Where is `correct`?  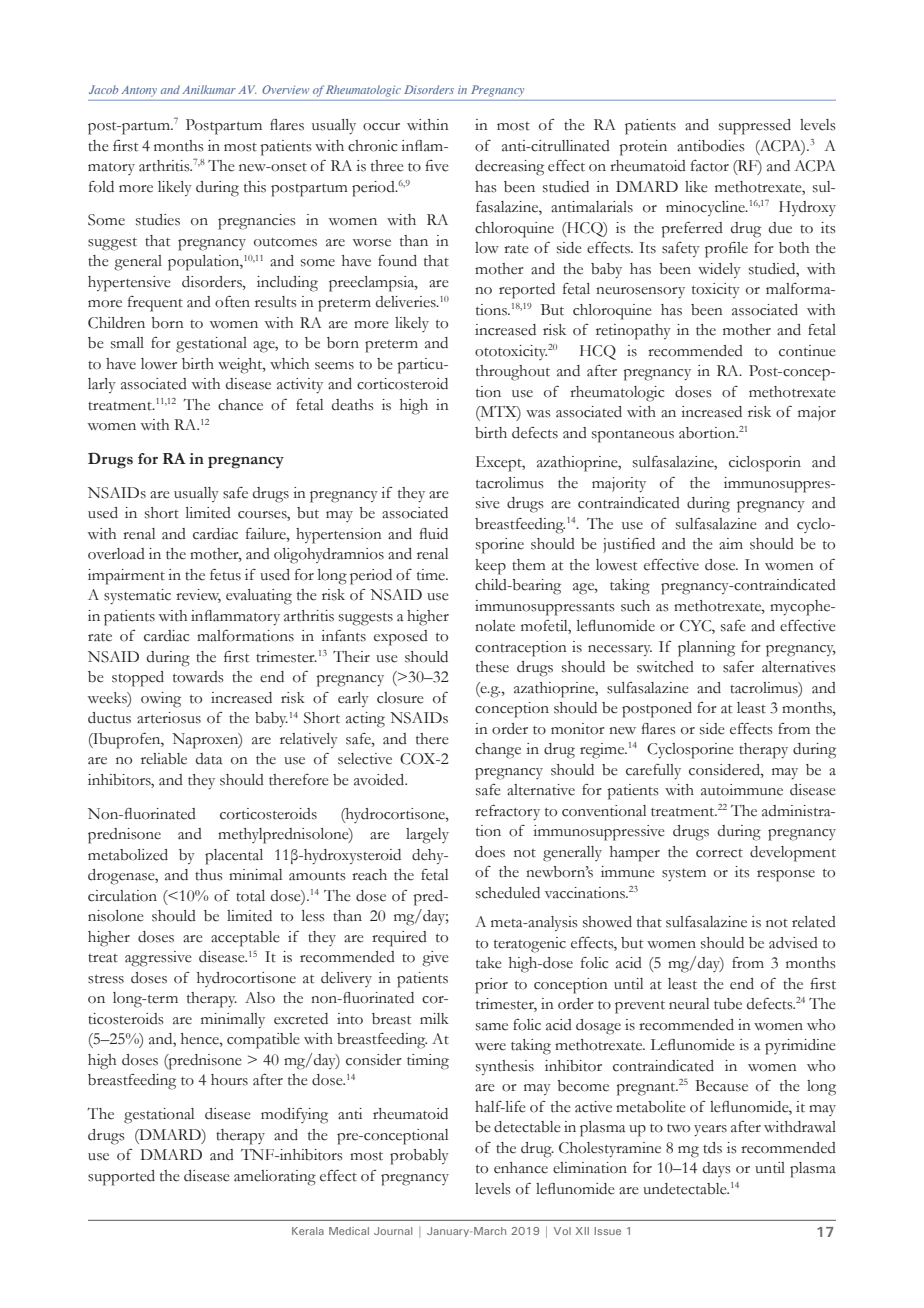
correct is located at coordinates (719, 853).
